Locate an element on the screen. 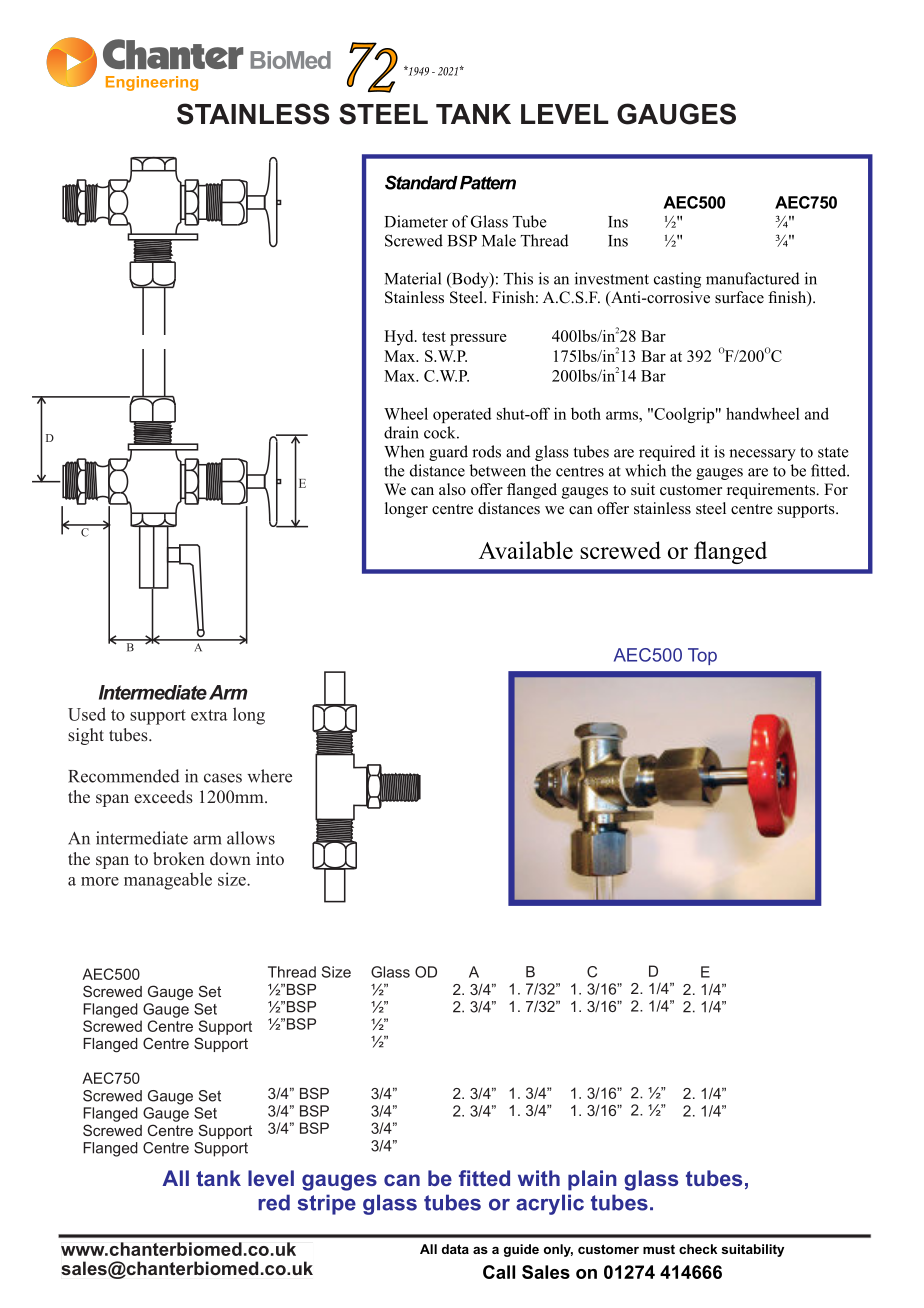  data is located at coordinates (455, 1249).
